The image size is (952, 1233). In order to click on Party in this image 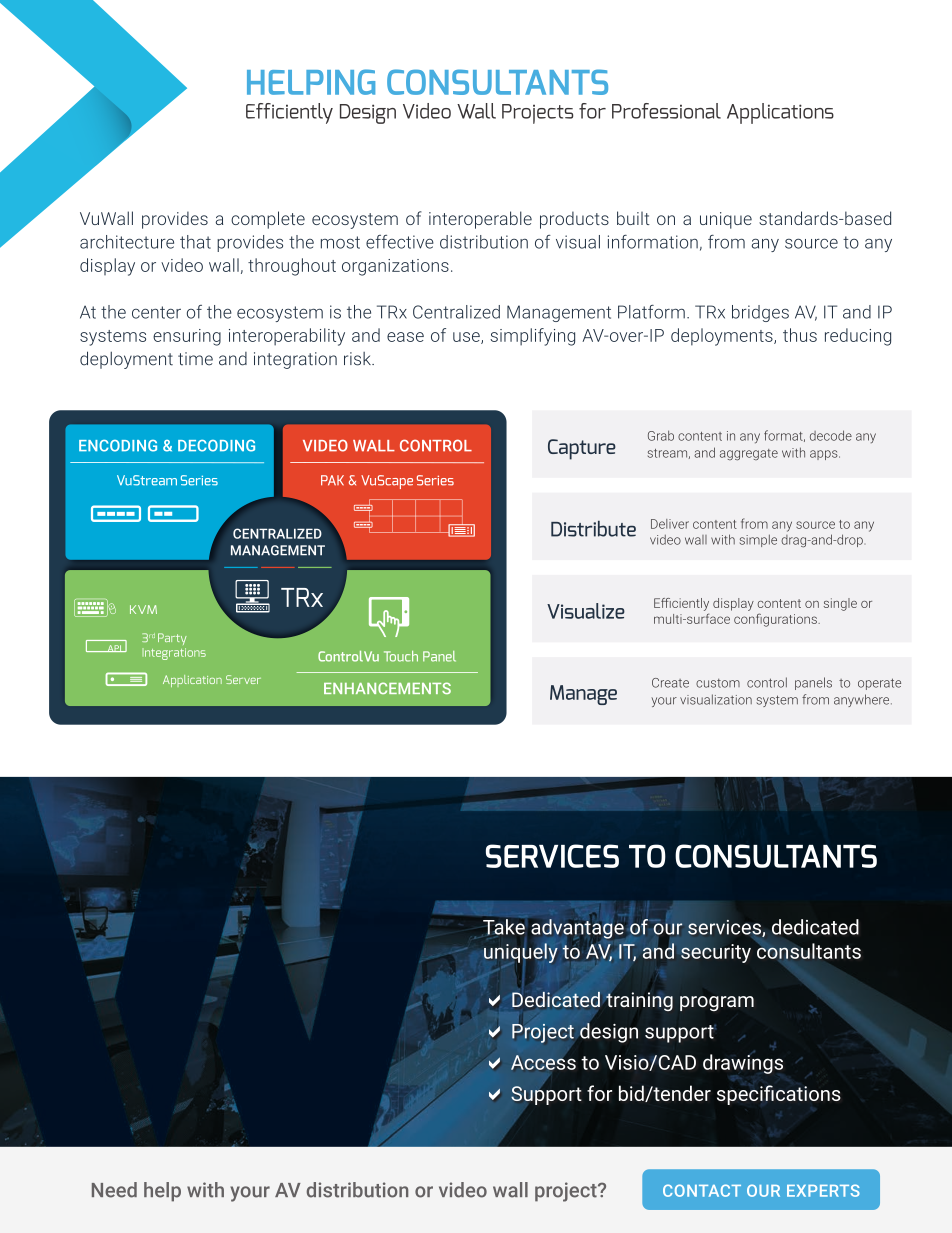, I will do `click(172, 639)`.
